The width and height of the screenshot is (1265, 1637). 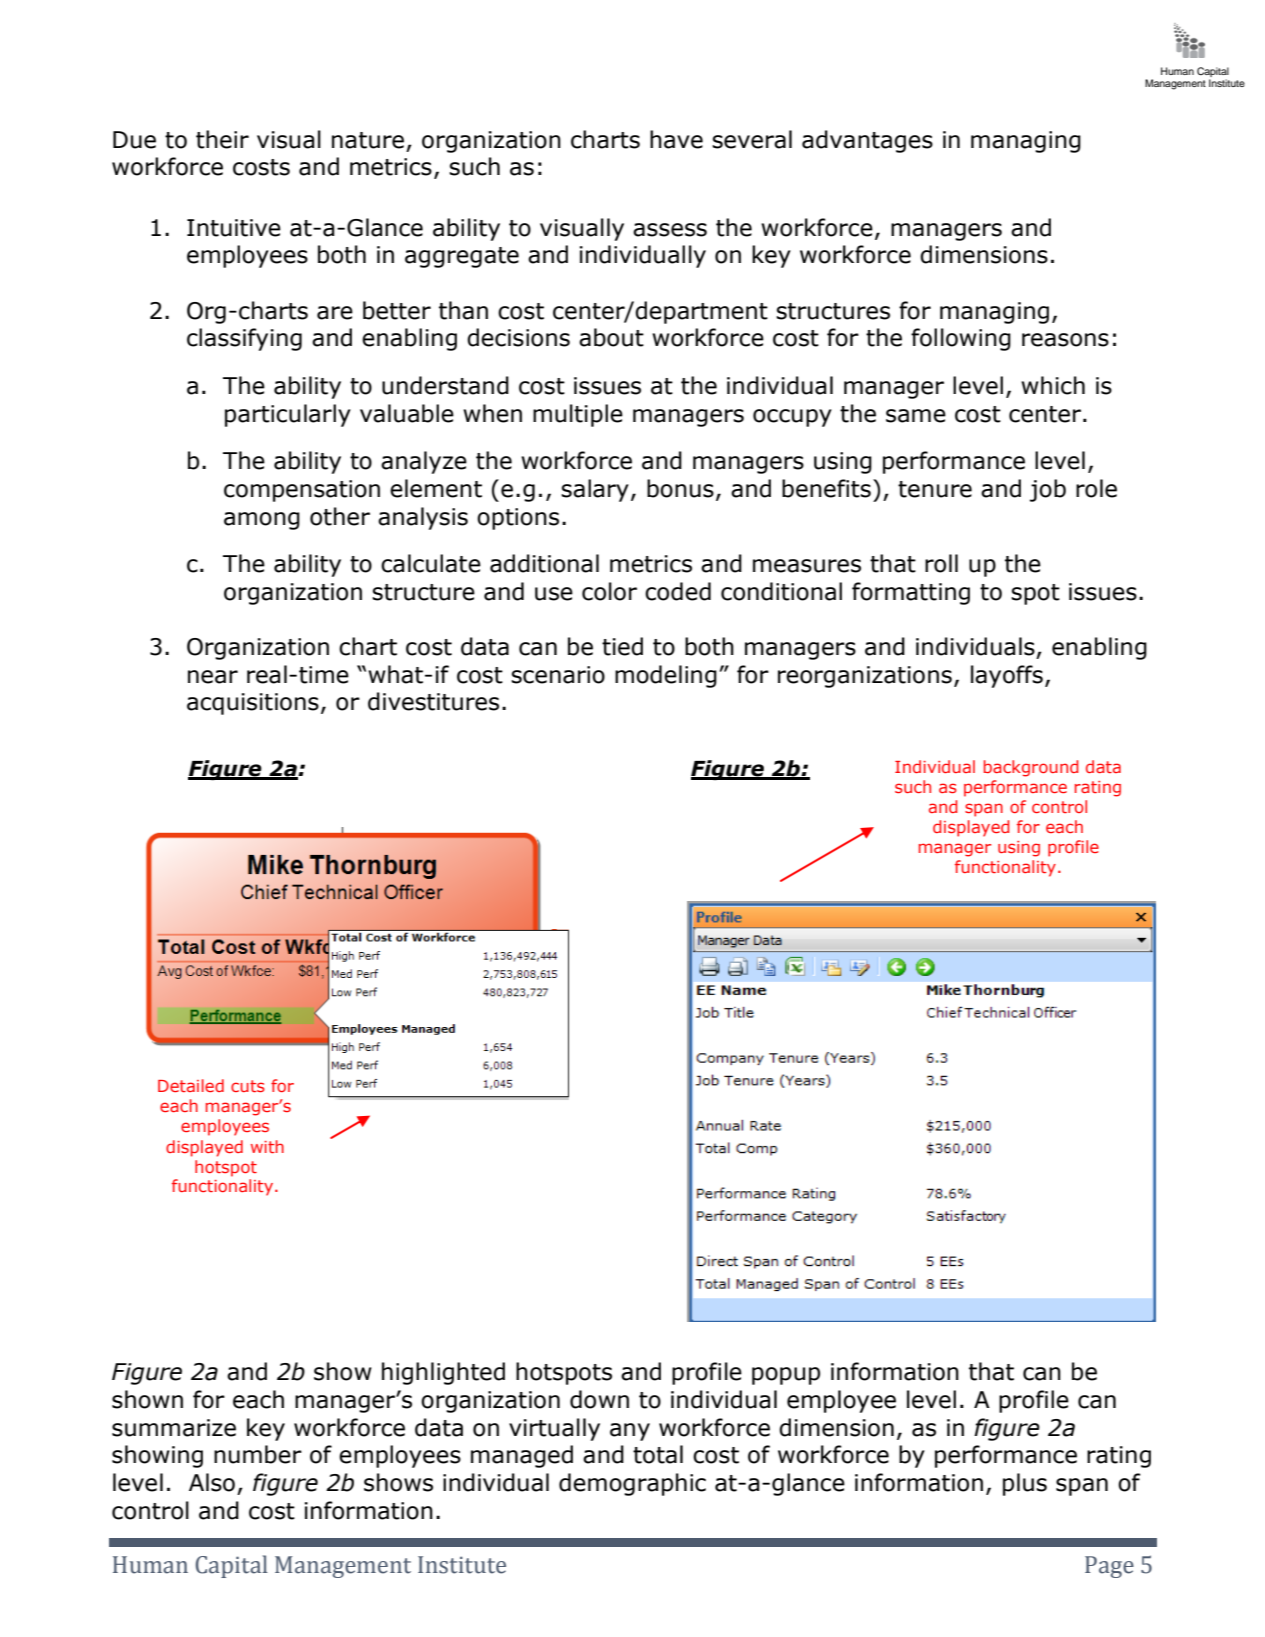 What do you see at coordinates (1025, 1484) in the screenshot?
I see `plus` at bounding box center [1025, 1484].
